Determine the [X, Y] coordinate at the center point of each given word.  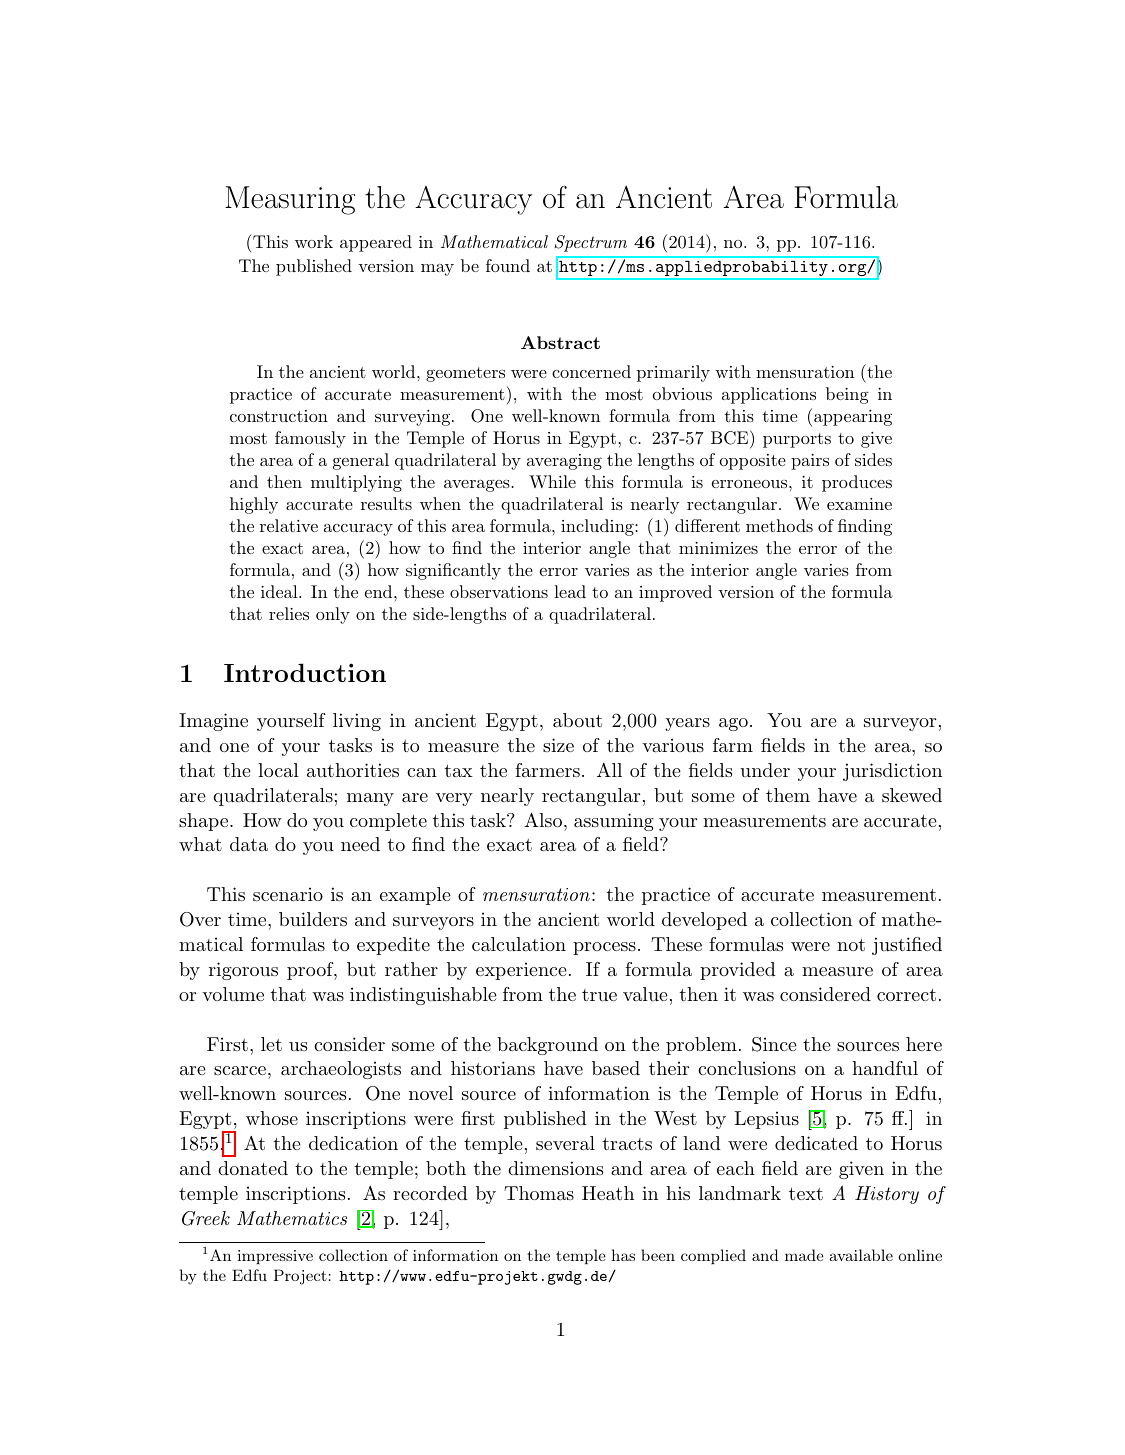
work [314, 241]
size [558, 745]
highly [254, 505]
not [851, 945]
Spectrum [590, 243]
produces [857, 483]
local [278, 770]
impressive [275, 1257]
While [552, 481]
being [847, 395]
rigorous [243, 971]
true [599, 995]
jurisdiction [892, 772]
